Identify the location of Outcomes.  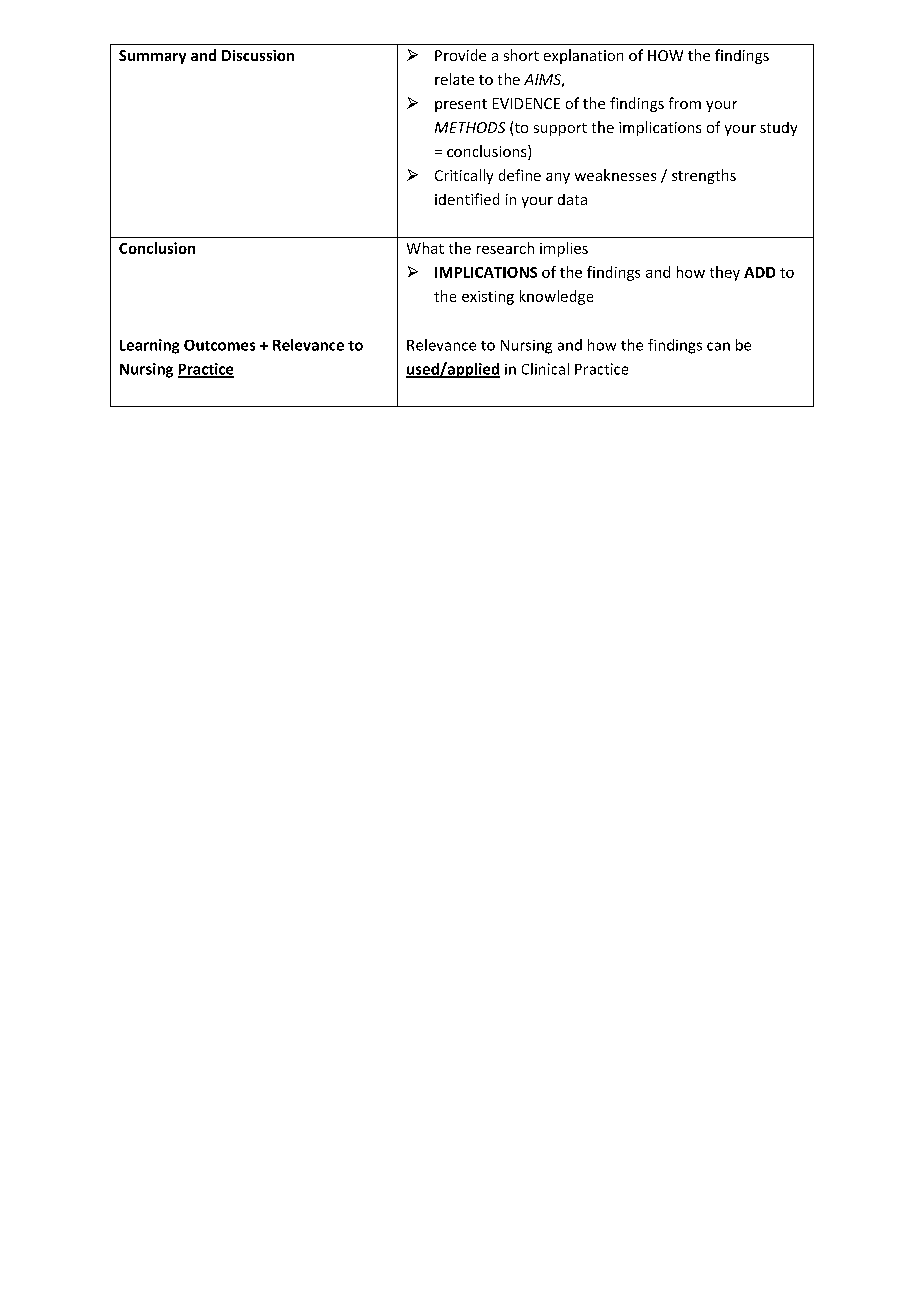
(219, 345).
